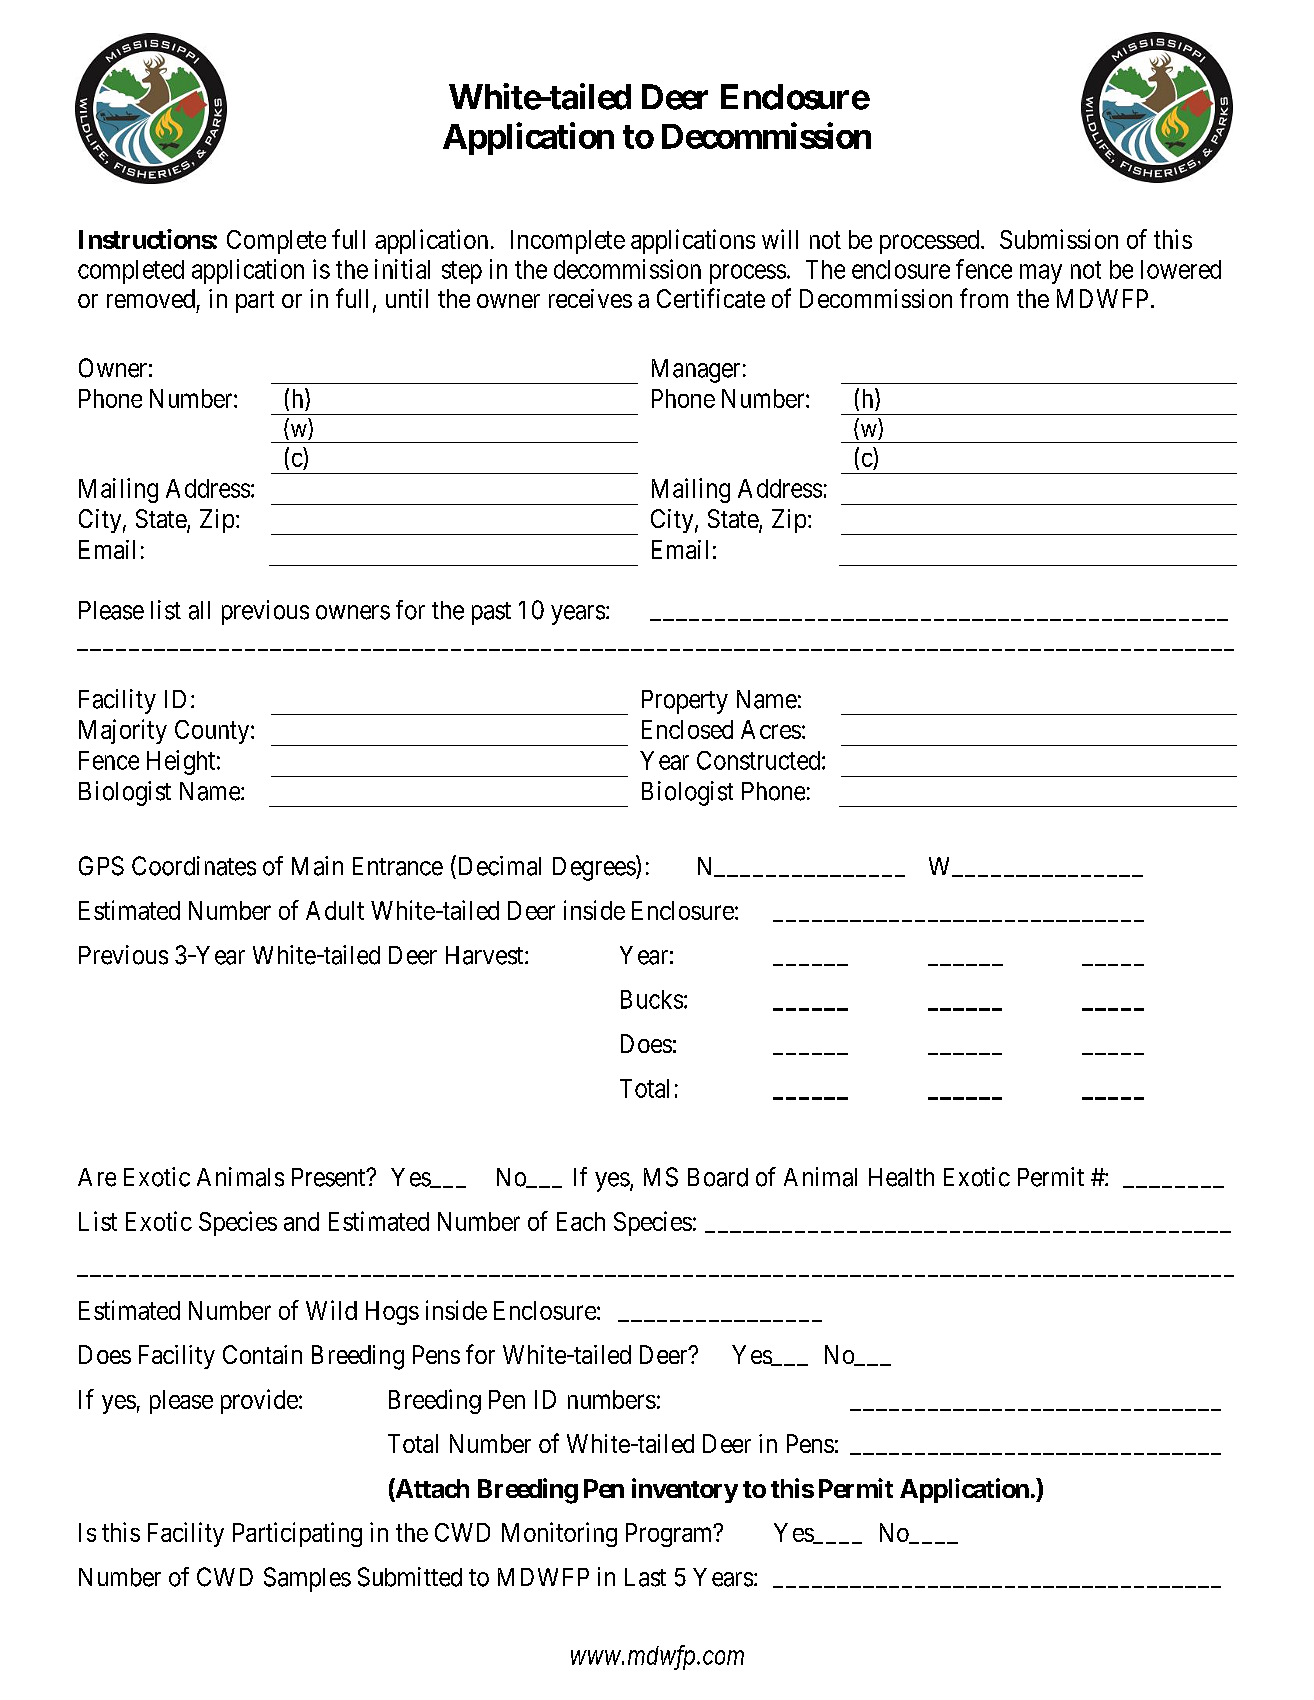 Image resolution: width=1314 pixels, height=1700 pixels. What do you see at coordinates (1041, 274) in the page?
I see `may` at bounding box center [1041, 274].
